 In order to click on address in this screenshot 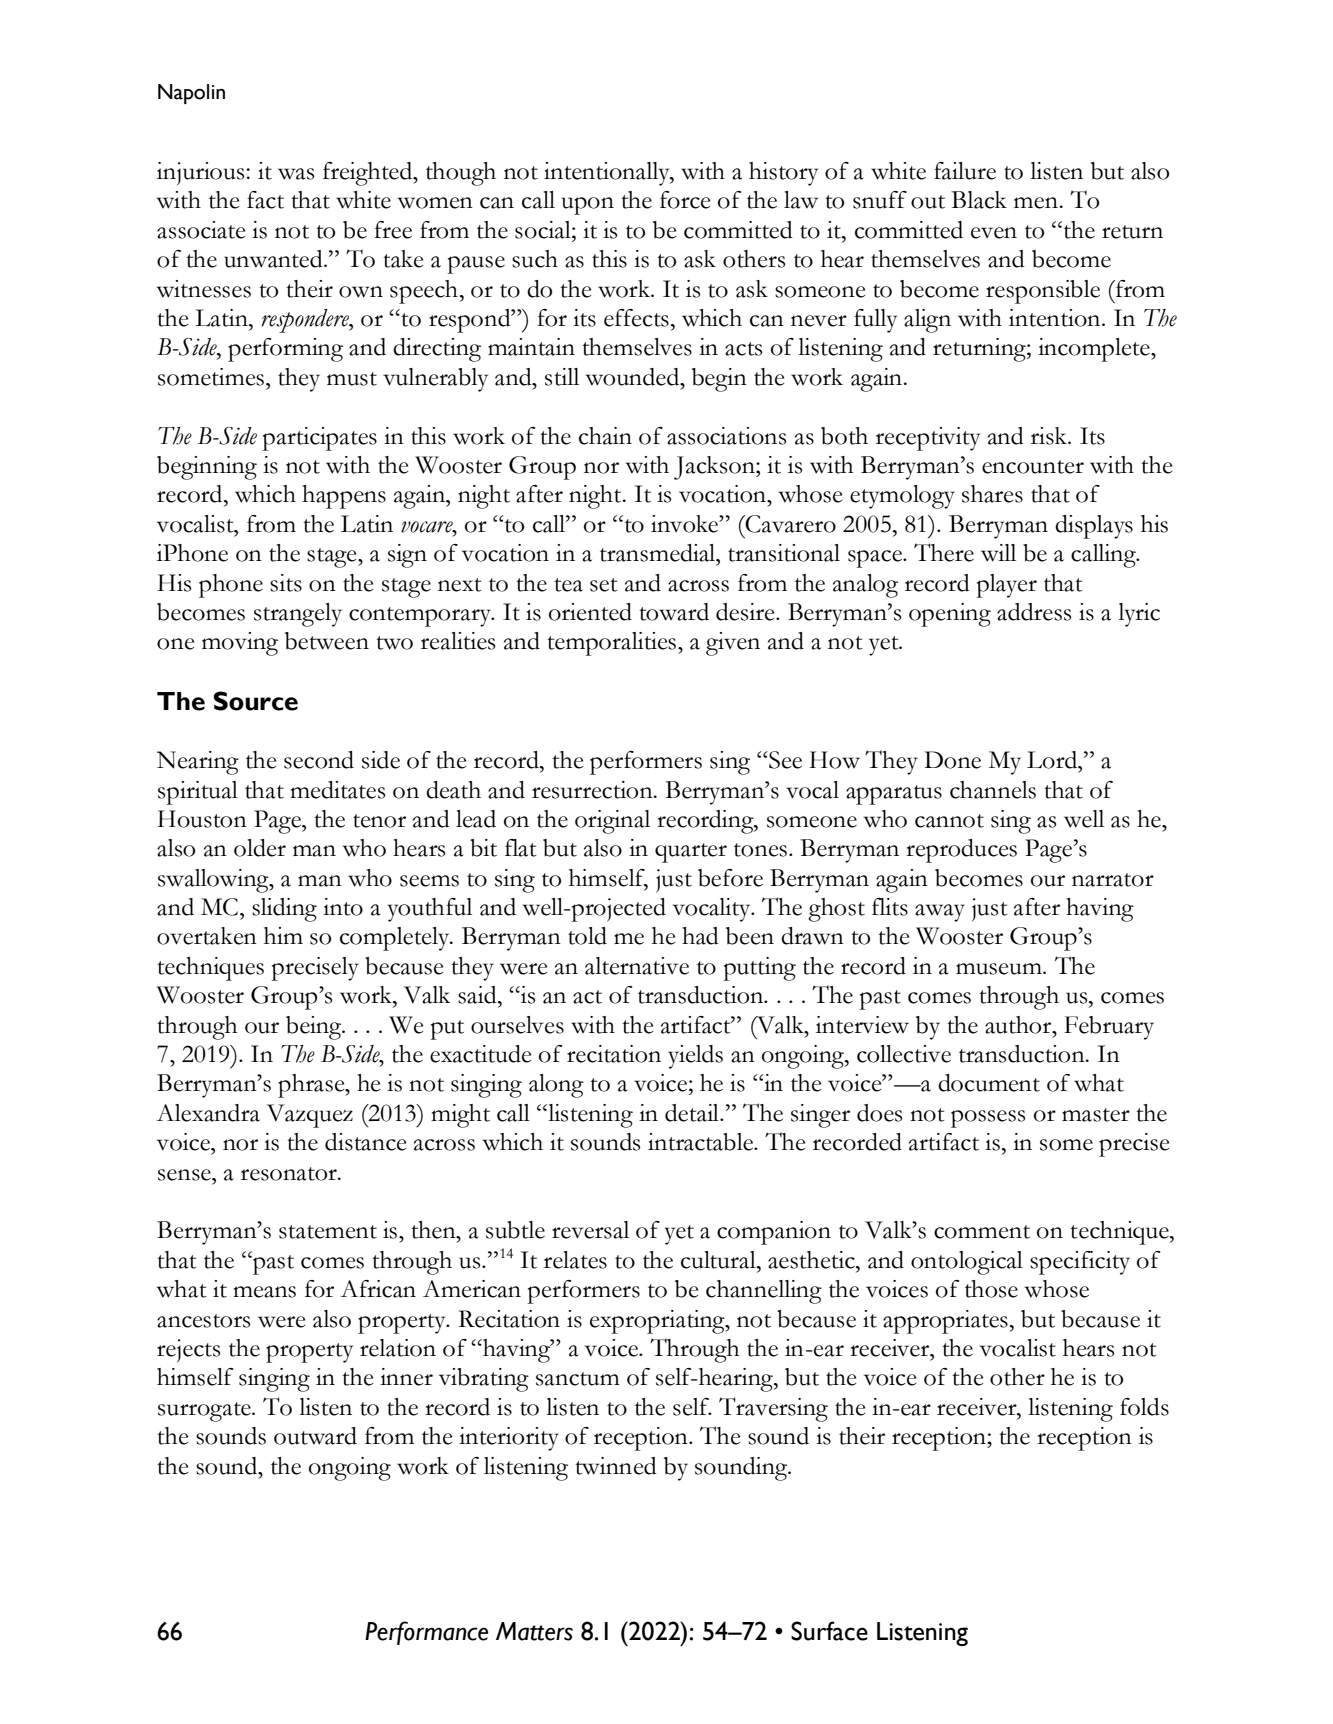, I will do `click(1034, 612)`.
